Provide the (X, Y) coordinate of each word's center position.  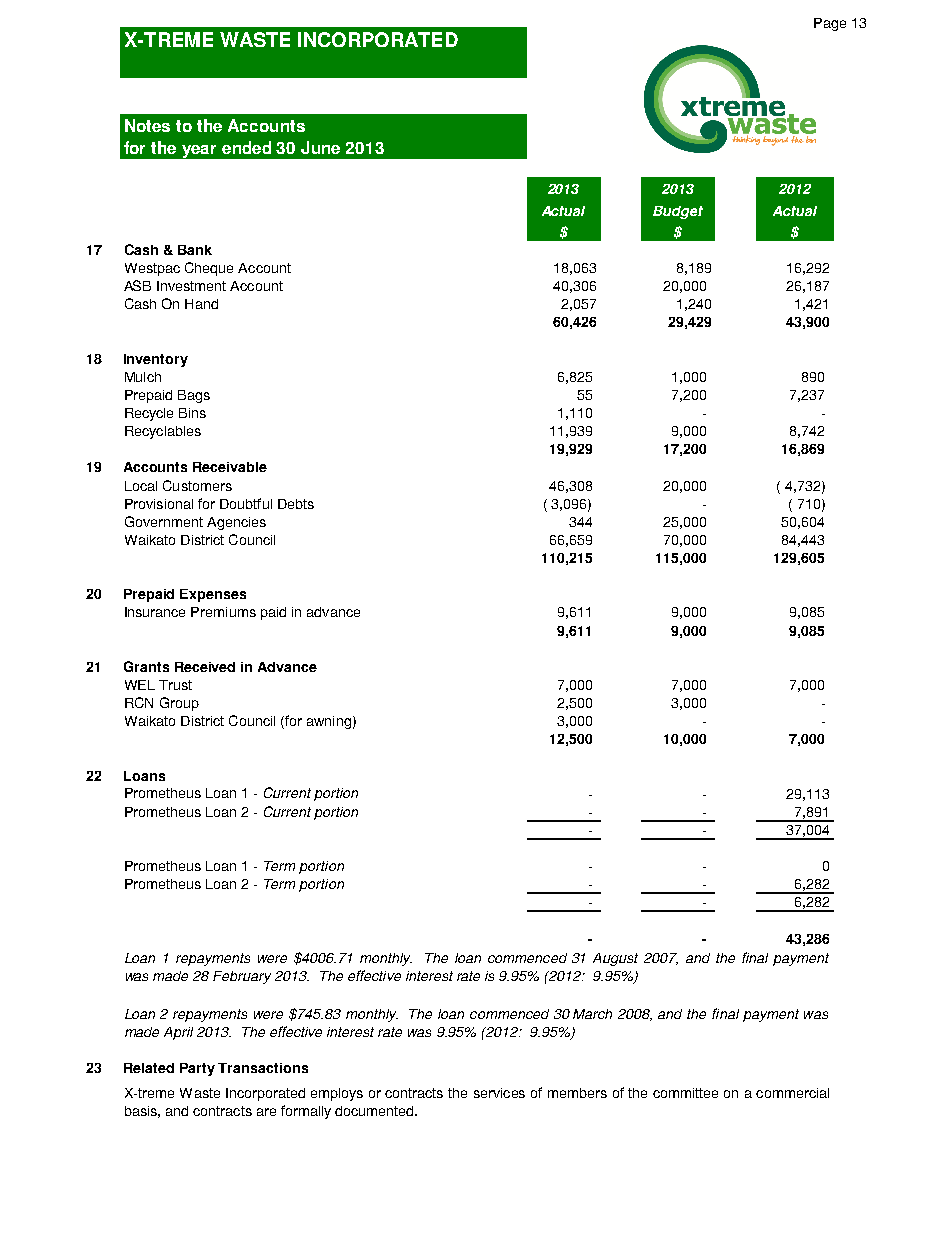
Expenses (213, 595)
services (499, 1093)
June (320, 147)
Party (197, 1069)
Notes (147, 125)
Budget (678, 212)
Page (830, 24)
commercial (792, 1093)
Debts (296, 504)
